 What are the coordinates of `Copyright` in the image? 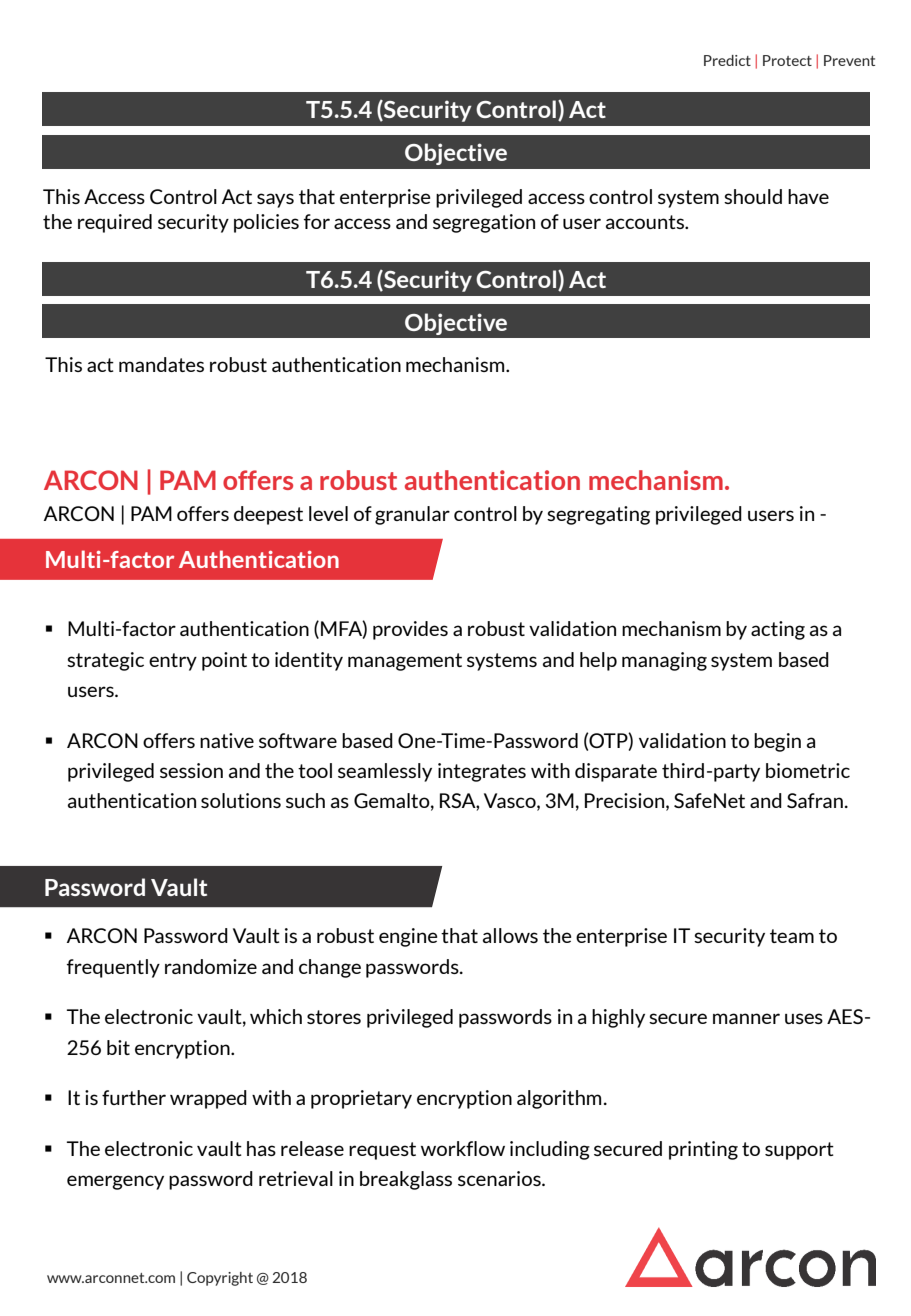 It's located at (220, 1279).
